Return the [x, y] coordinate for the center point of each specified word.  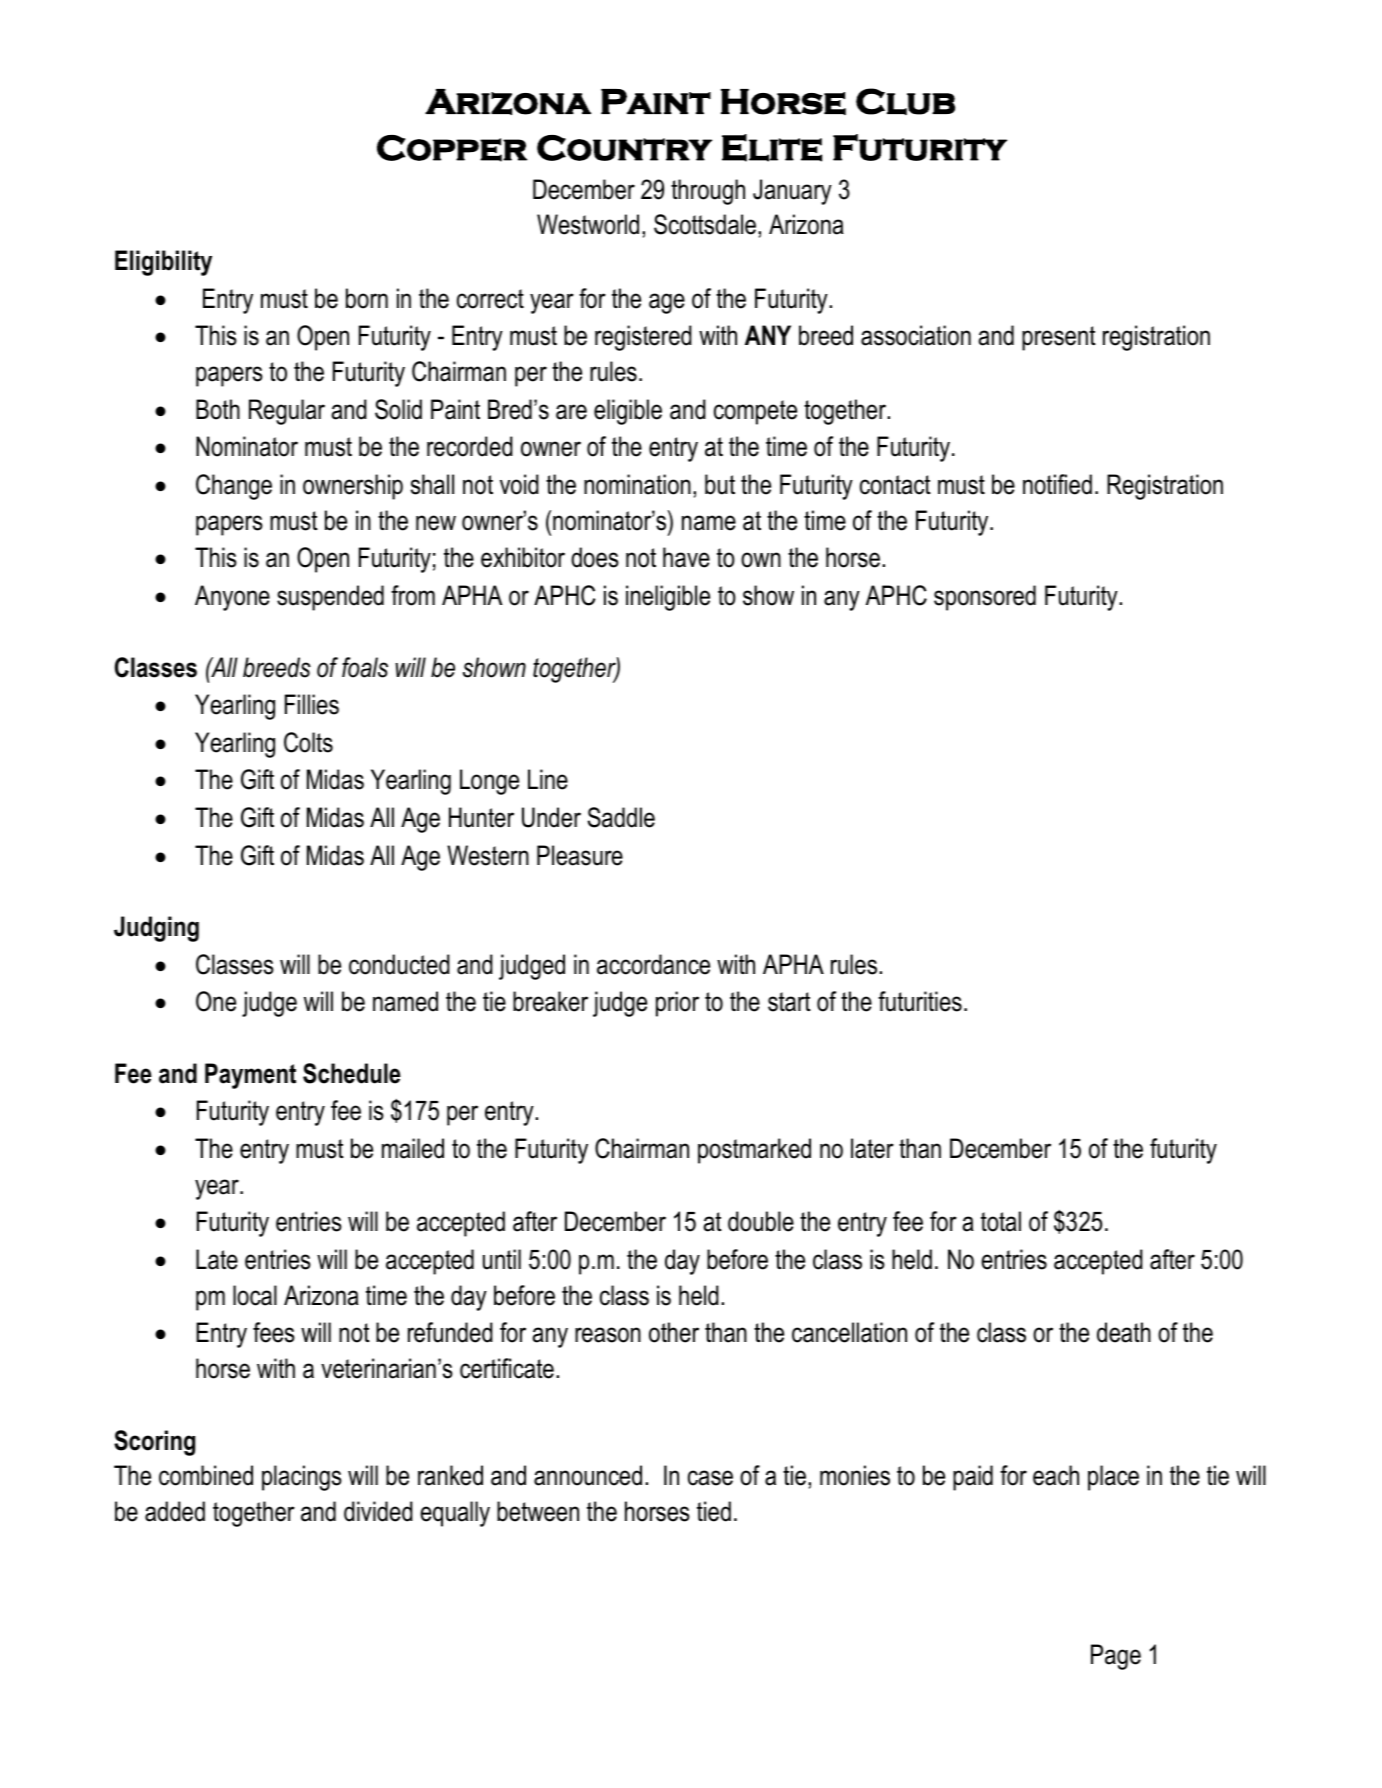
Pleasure [580, 855]
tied [714, 1511]
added [175, 1511]
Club [905, 101]
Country [624, 148]
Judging [156, 929]
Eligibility [163, 263]
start [789, 1002]
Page [1116, 1657]
